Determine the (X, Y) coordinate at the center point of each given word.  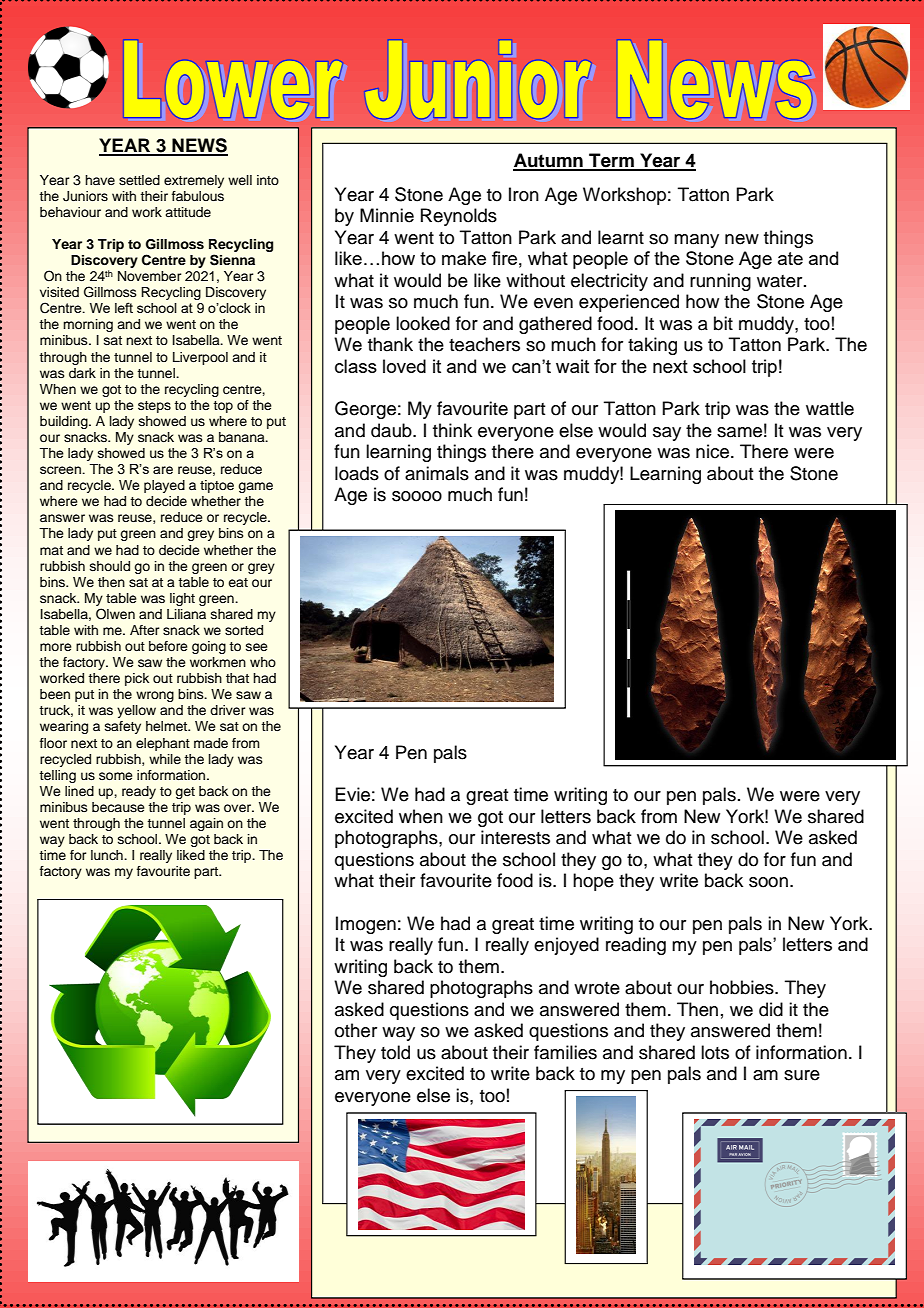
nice (714, 451)
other (356, 1030)
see (257, 647)
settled (139, 180)
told (395, 1052)
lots (715, 1052)
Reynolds (459, 217)
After (144, 630)
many (696, 241)
